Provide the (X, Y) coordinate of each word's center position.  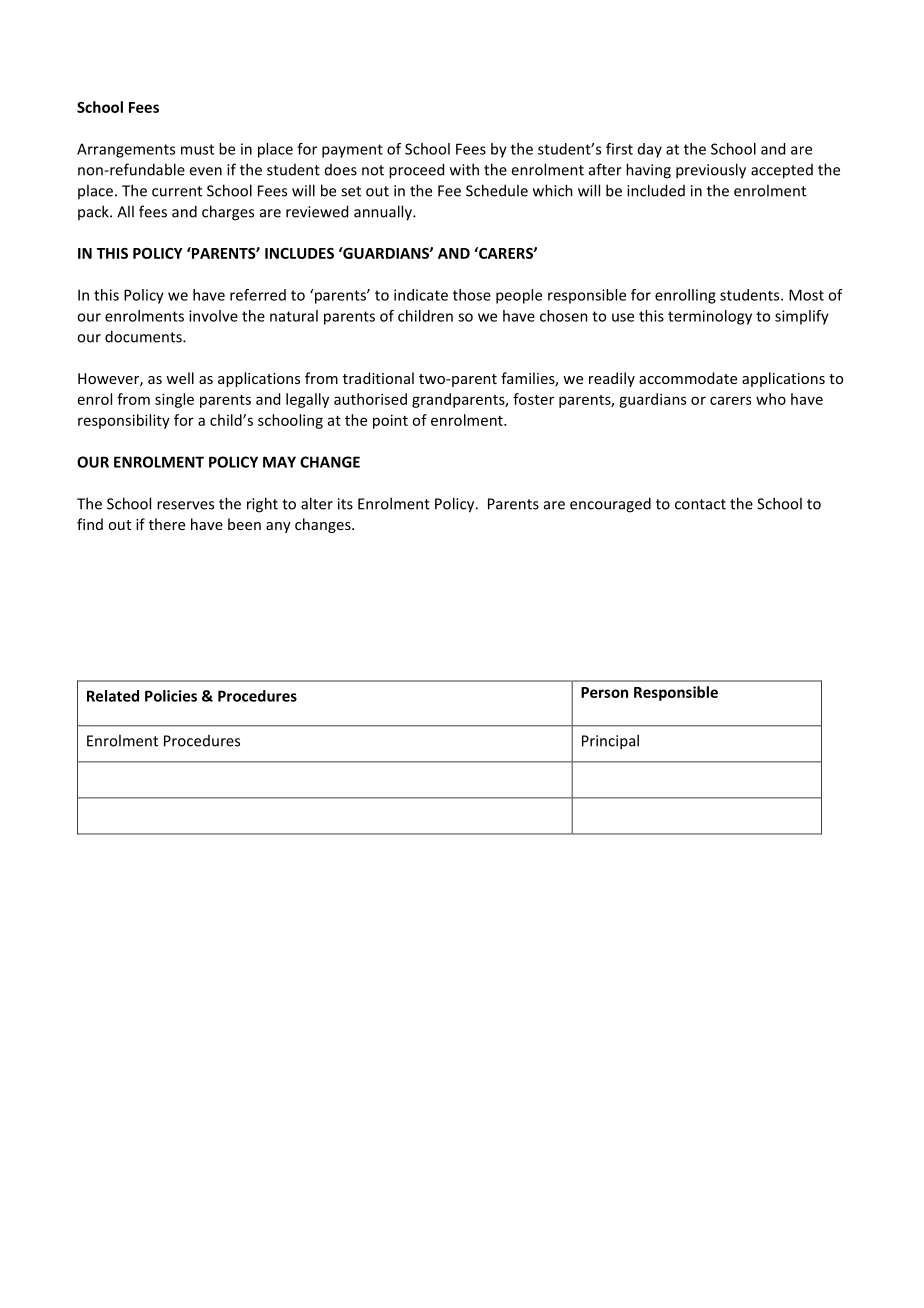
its (345, 504)
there (167, 524)
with (464, 169)
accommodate (688, 378)
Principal (610, 742)
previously (711, 171)
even (205, 171)
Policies (171, 696)
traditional (378, 378)
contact (700, 504)
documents (144, 336)
